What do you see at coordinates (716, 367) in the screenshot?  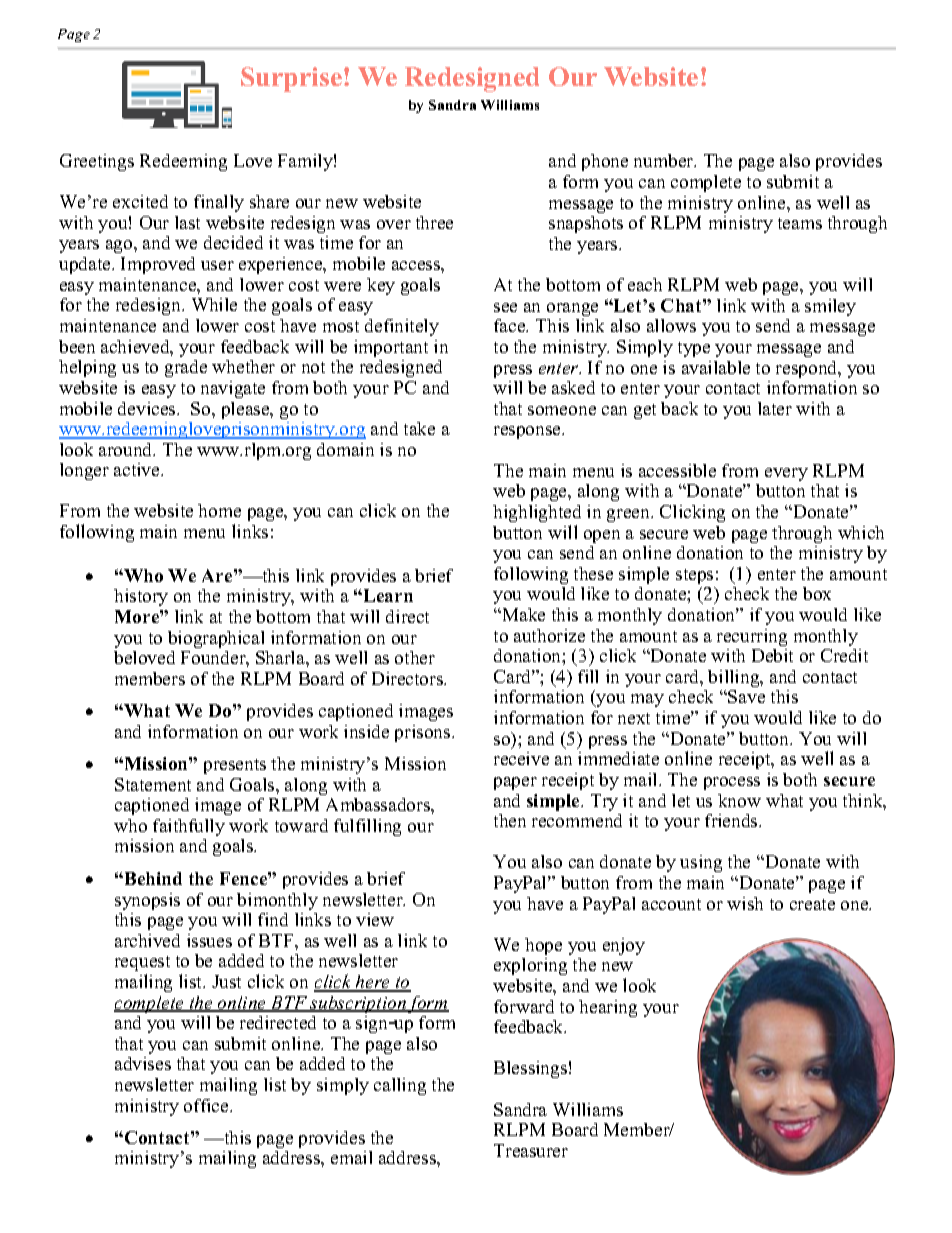 I see `available` at bounding box center [716, 367].
